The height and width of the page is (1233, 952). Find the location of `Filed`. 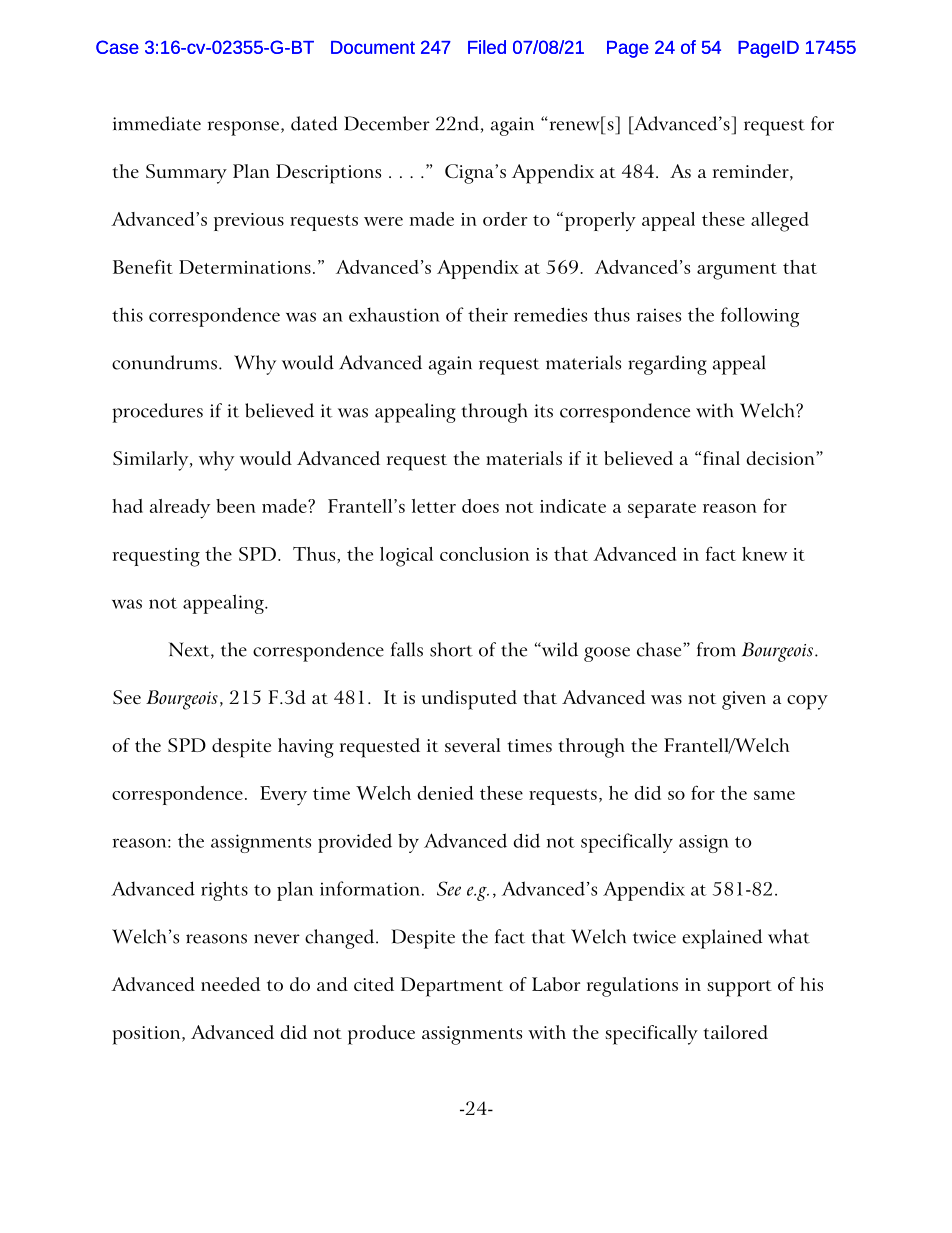

Filed is located at coordinates (487, 47).
